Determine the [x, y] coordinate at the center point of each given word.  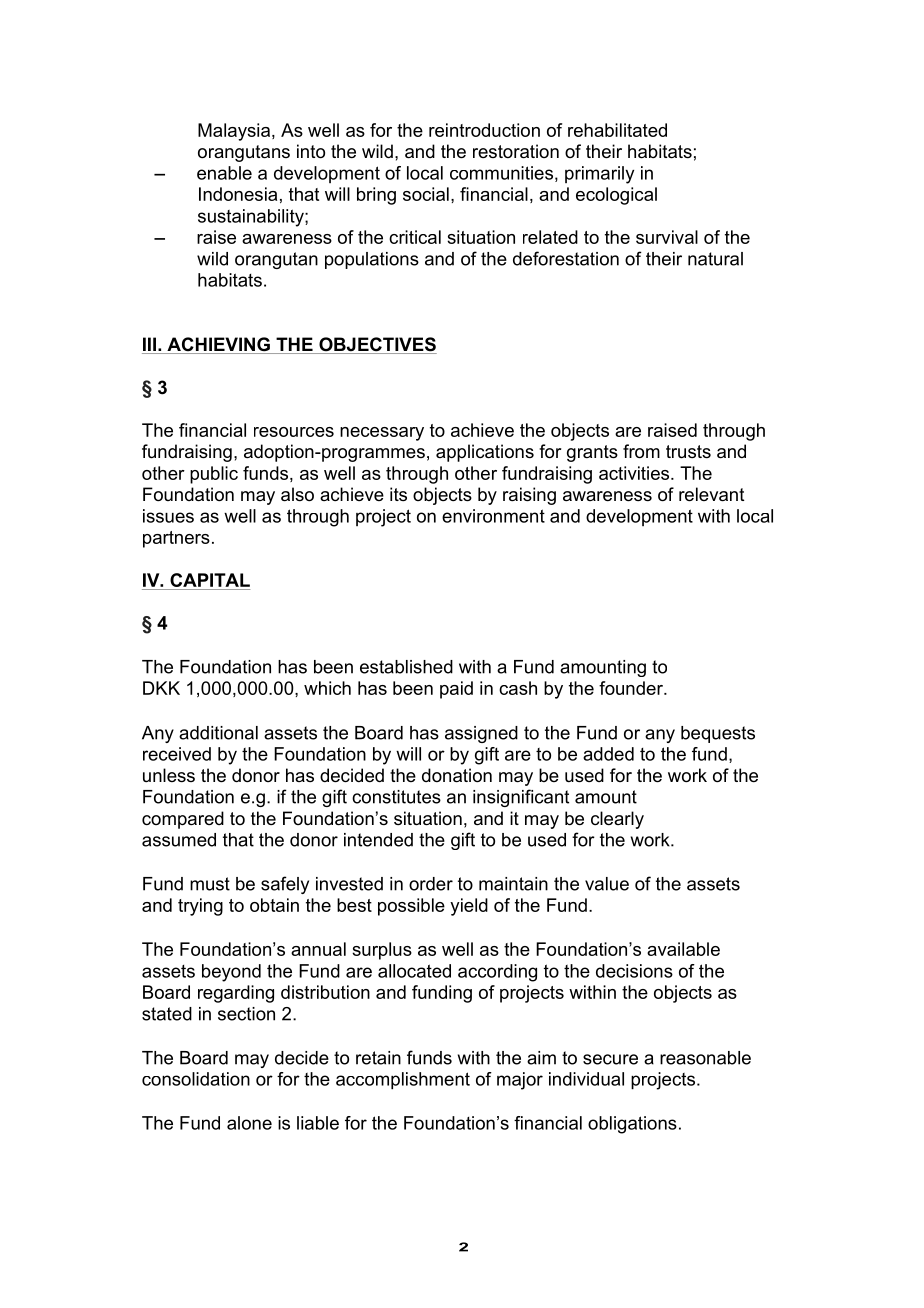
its [398, 494]
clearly [617, 820]
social [426, 194]
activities [635, 473]
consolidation [196, 1079]
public [214, 475]
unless [169, 775]
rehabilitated [617, 130]
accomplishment [403, 1081]
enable [224, 173]
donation [457, 775]
